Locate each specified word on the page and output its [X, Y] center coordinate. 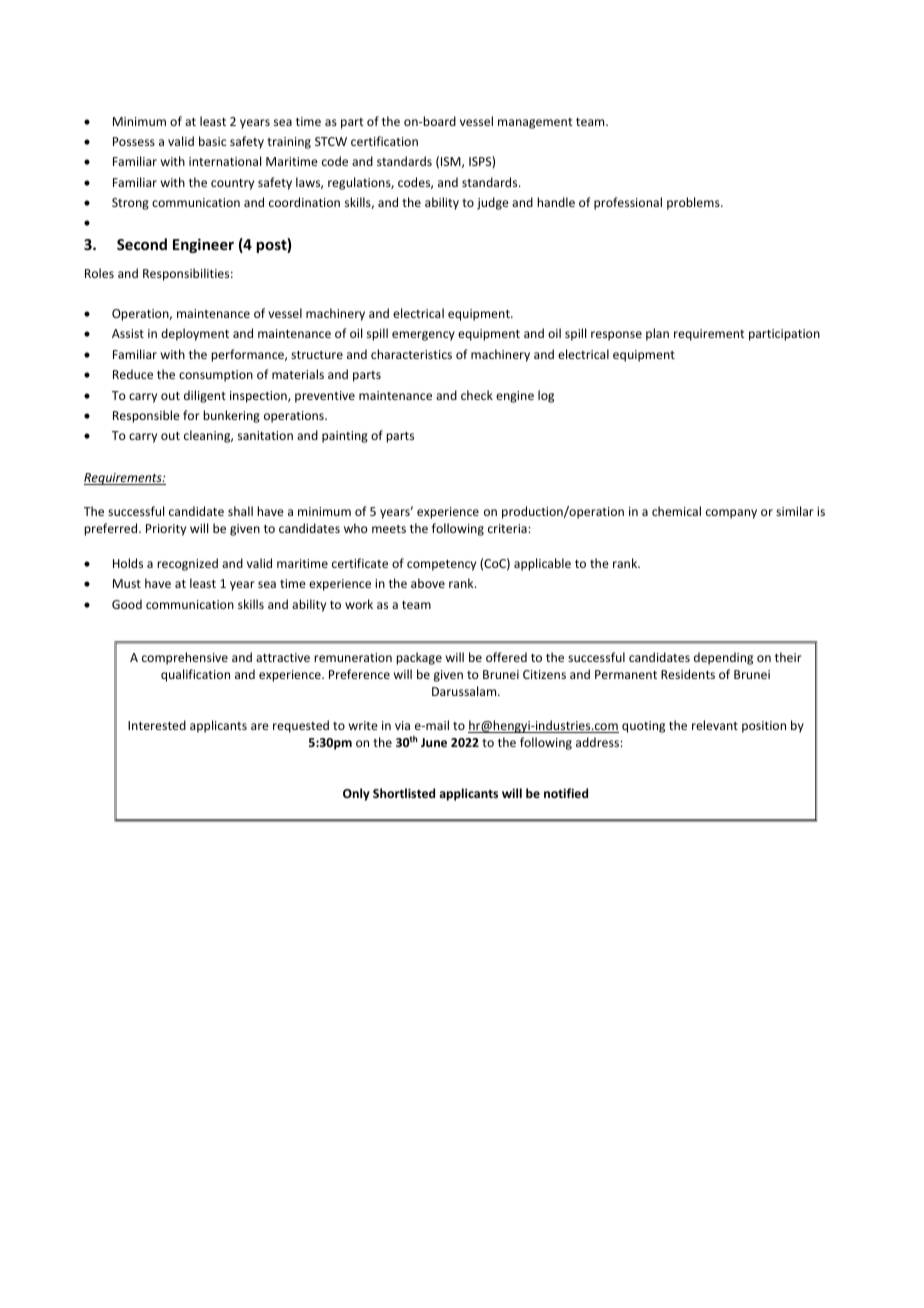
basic [212, 141]
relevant [715, 725]
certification [384, 141]
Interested [157, 725]
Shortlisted [404, 793]
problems [694, 203]
